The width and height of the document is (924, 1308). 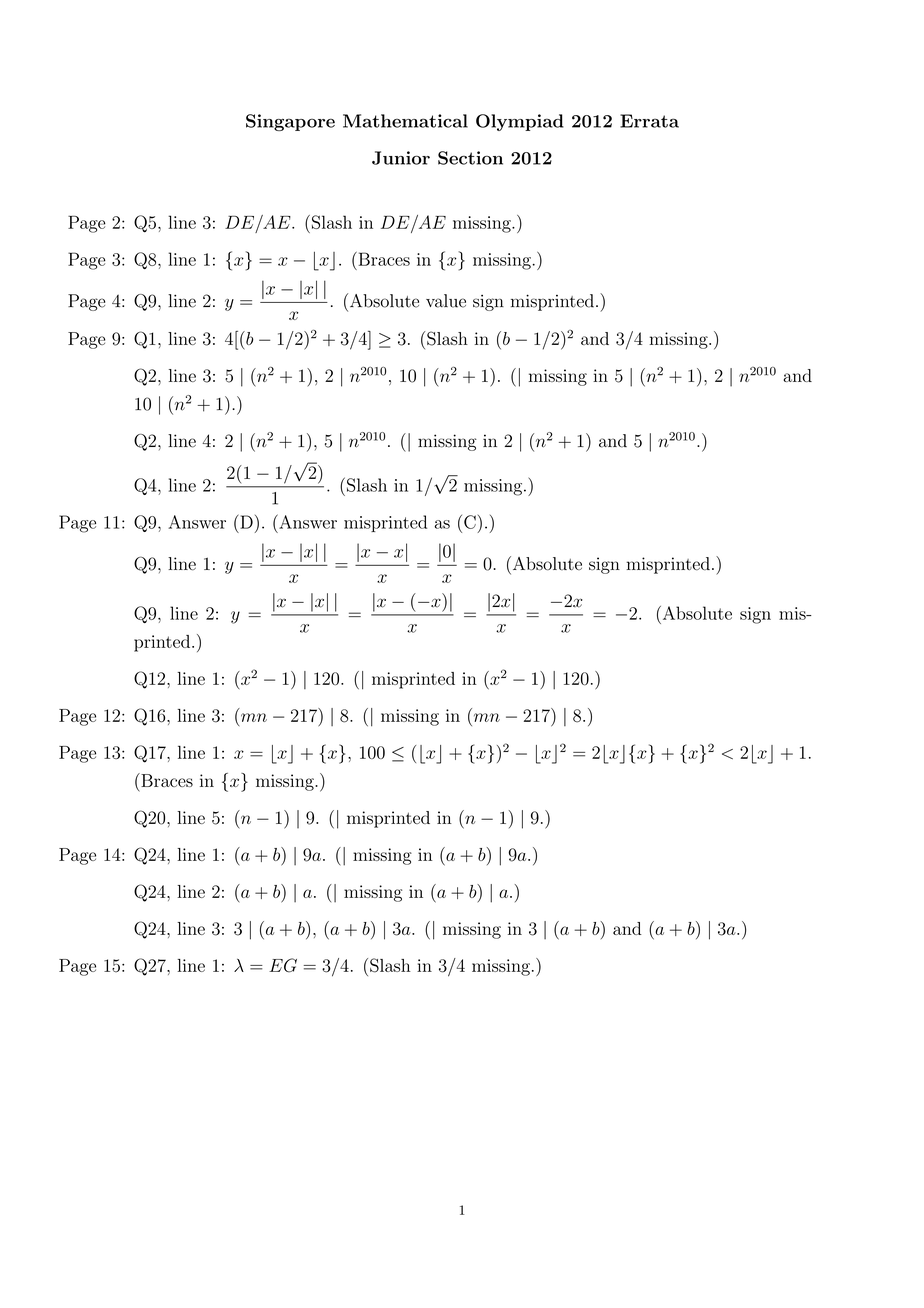 I want to click on value, so click(x=446, y=301).
